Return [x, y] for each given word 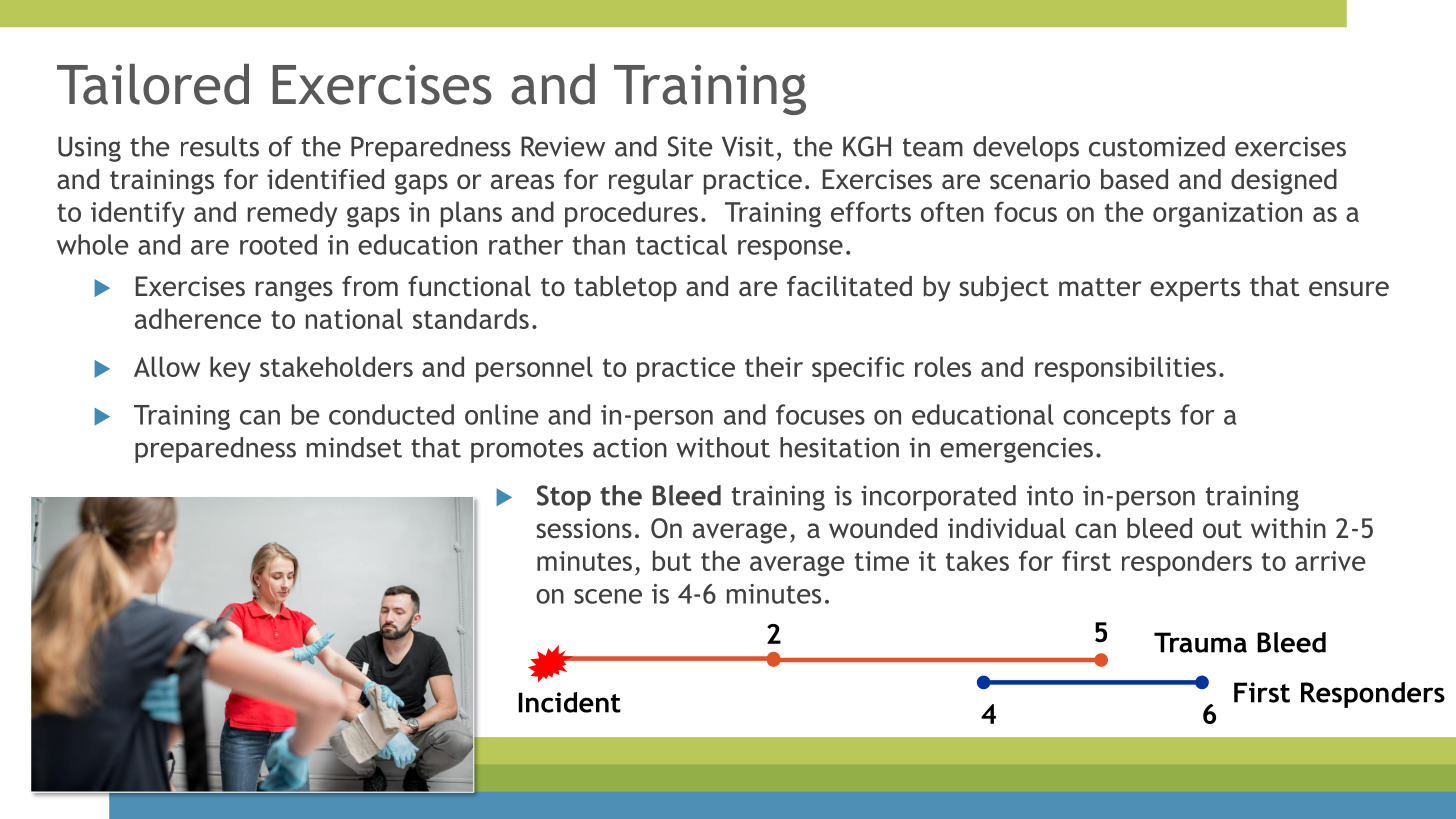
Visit [748, 146]
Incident [570, 702]
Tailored [153, 84]
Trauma [1200, 642]
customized [1157, 146]
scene [608, 596]
